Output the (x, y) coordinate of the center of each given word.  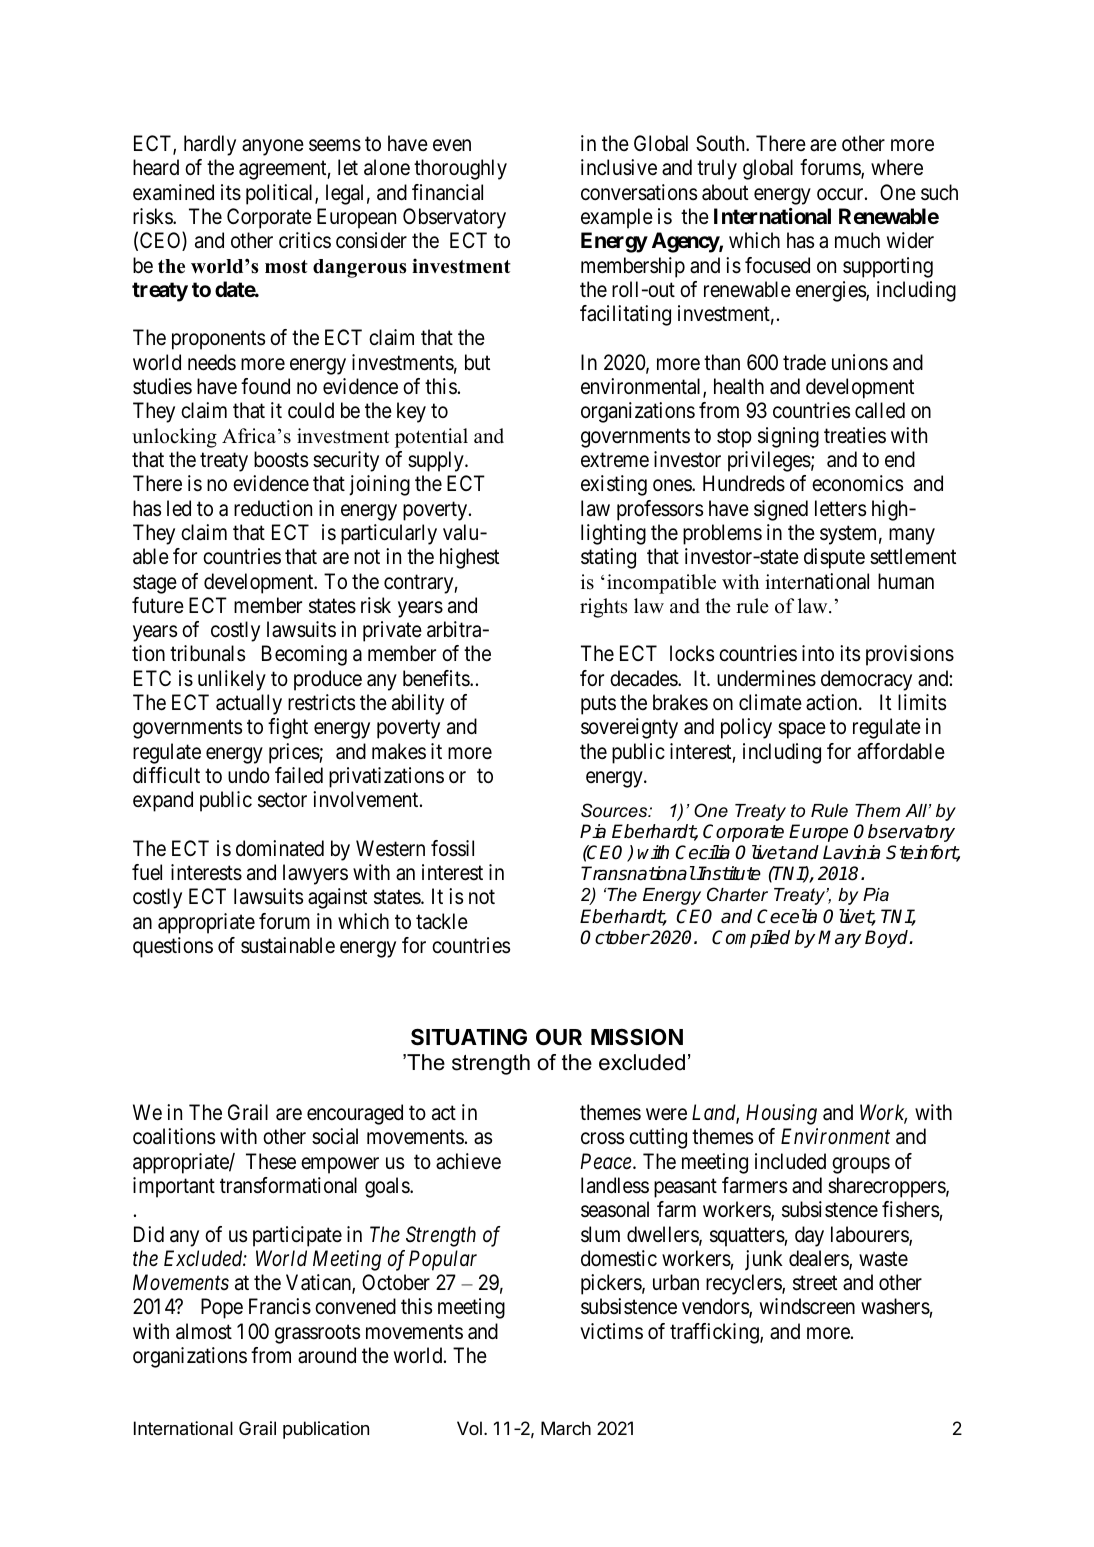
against (337, 898)
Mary (839, 939)
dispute (834, 558)
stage (155, 584)
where (897, 167)
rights (604, 608)
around (327, 1355)
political (281, 194)
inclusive (619, 167)
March (566, 1428)
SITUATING (469, 1037)
